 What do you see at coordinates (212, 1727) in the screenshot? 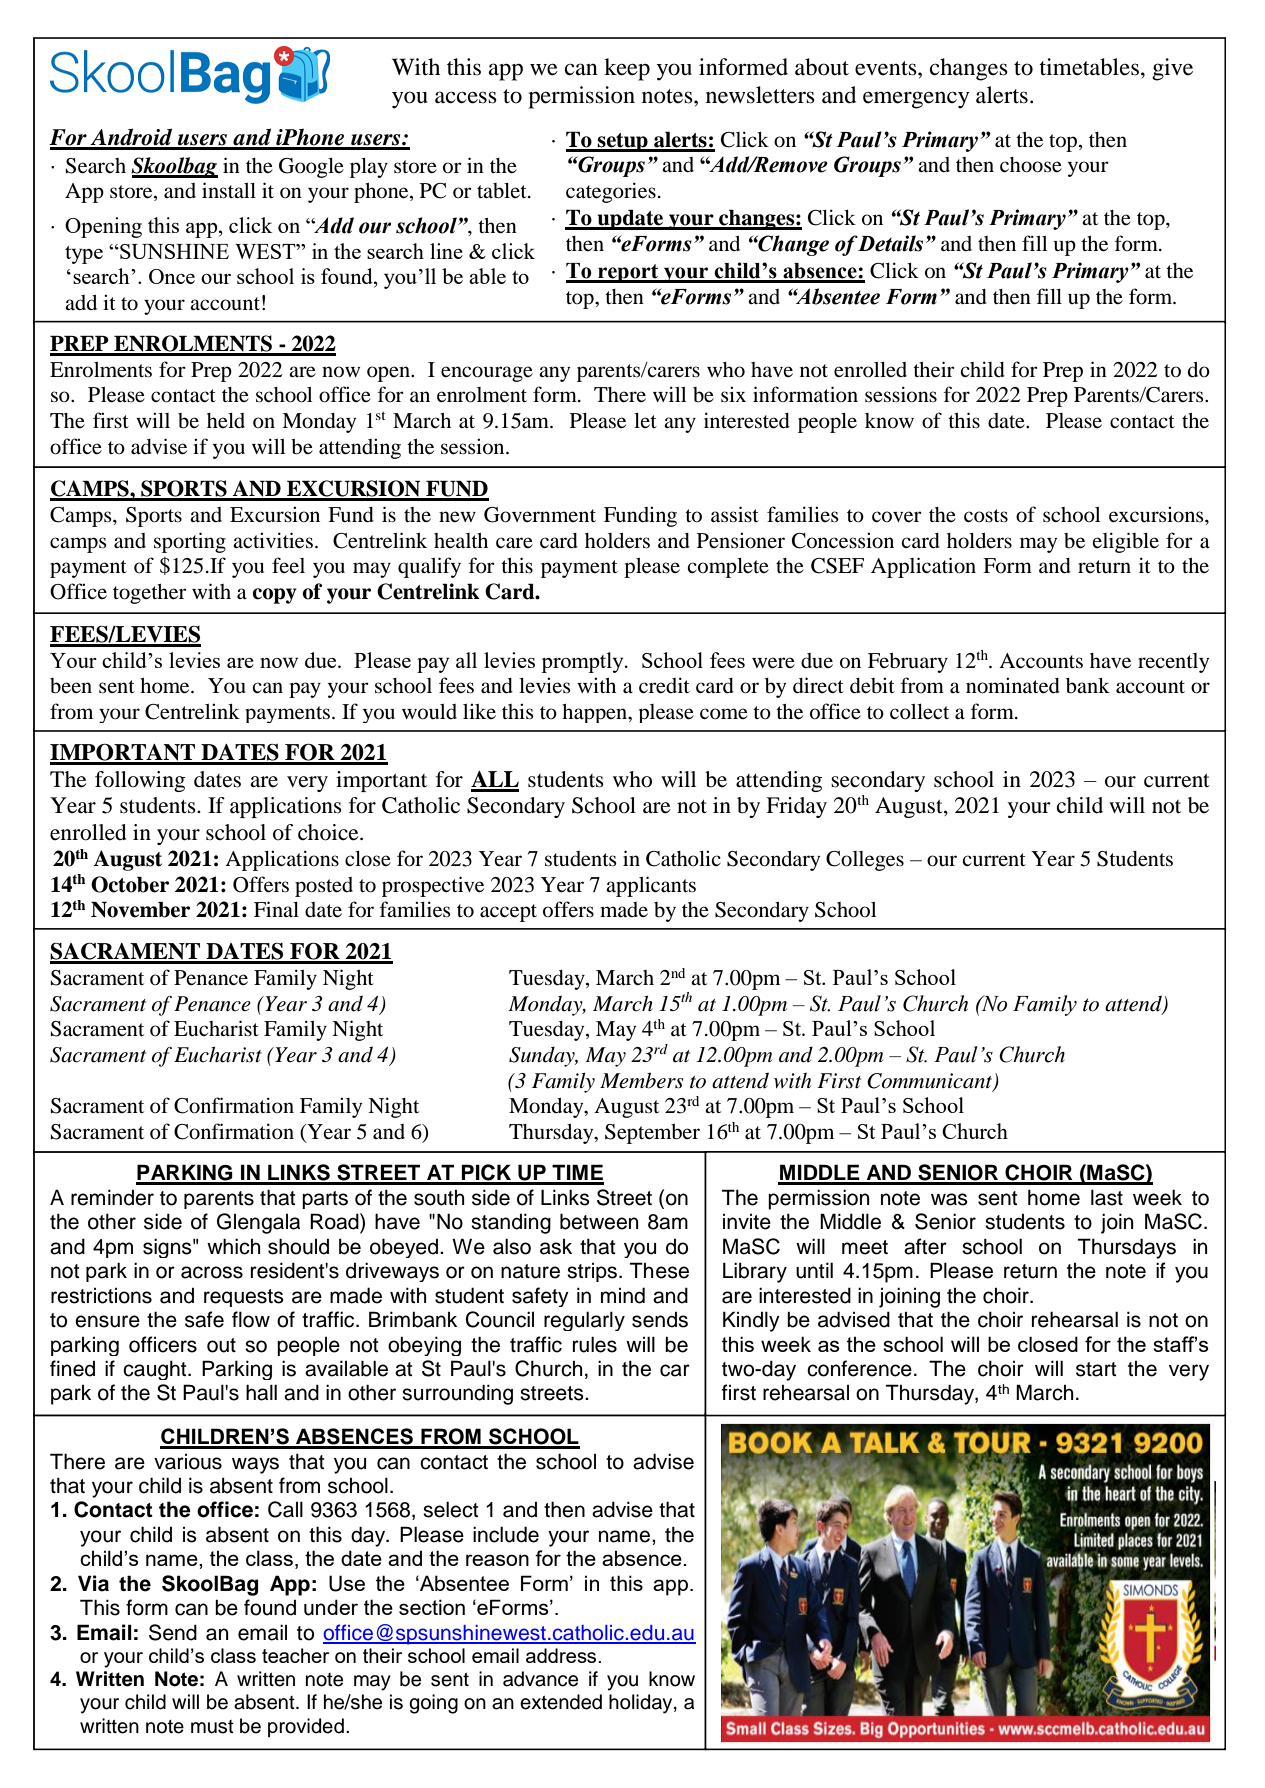
I see `must` at bounding box center [212, 1727].
